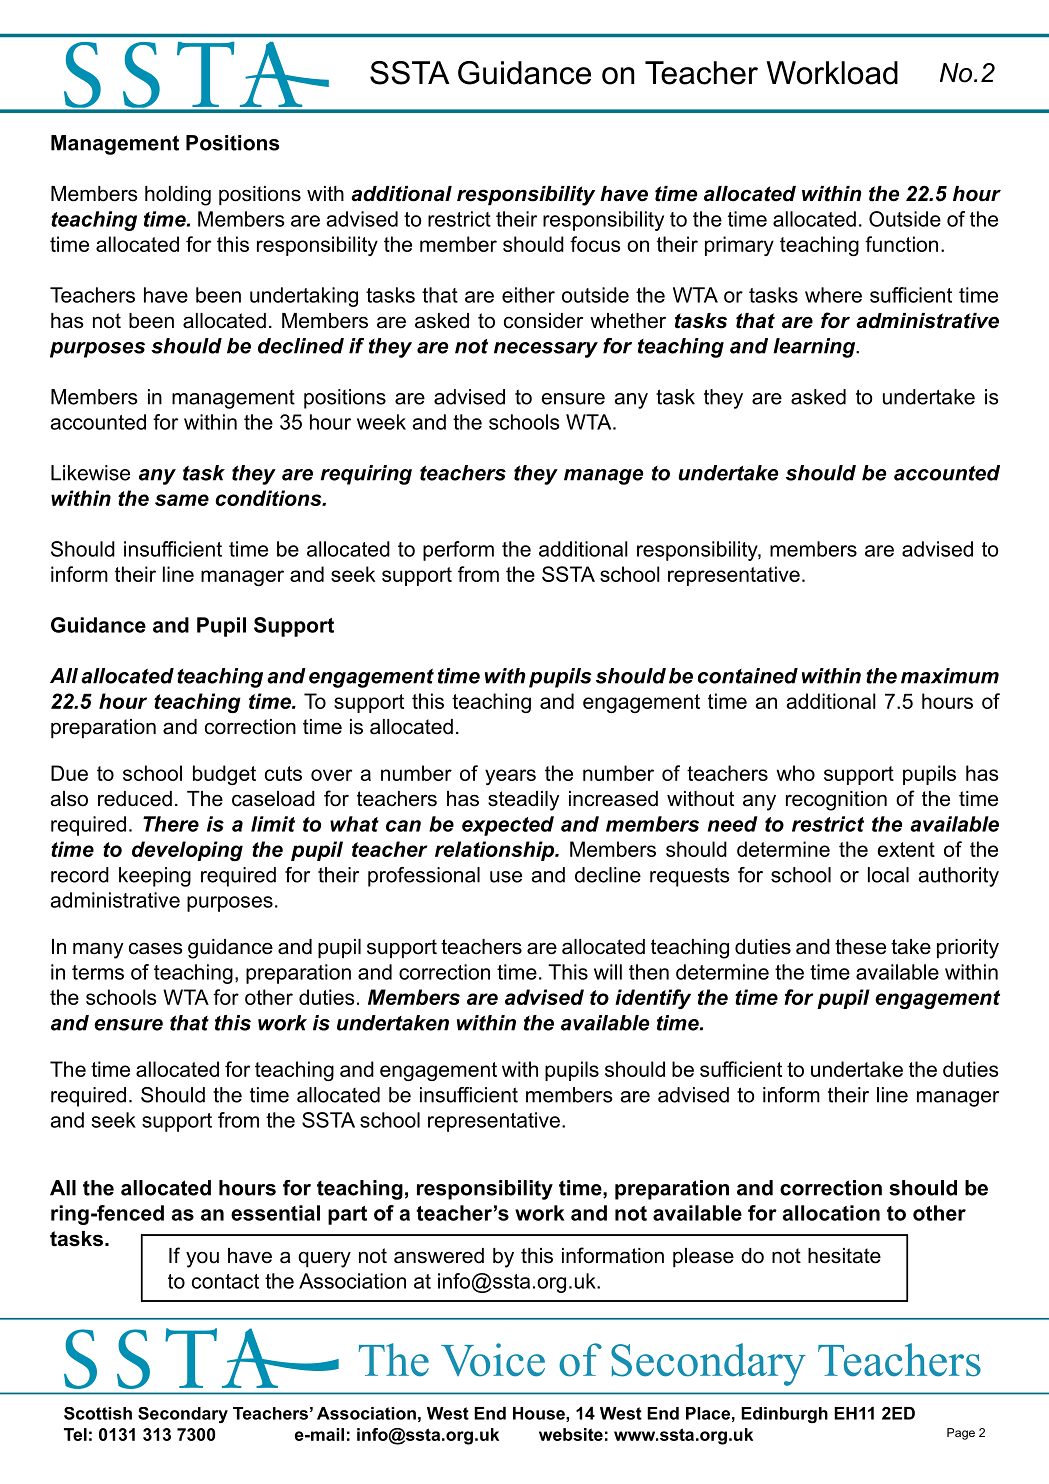 This image has height=1484, width=1049. What do you see at coordinates (836, 801) in the image?
I see `recognition` at bounding box center [836, 801].
